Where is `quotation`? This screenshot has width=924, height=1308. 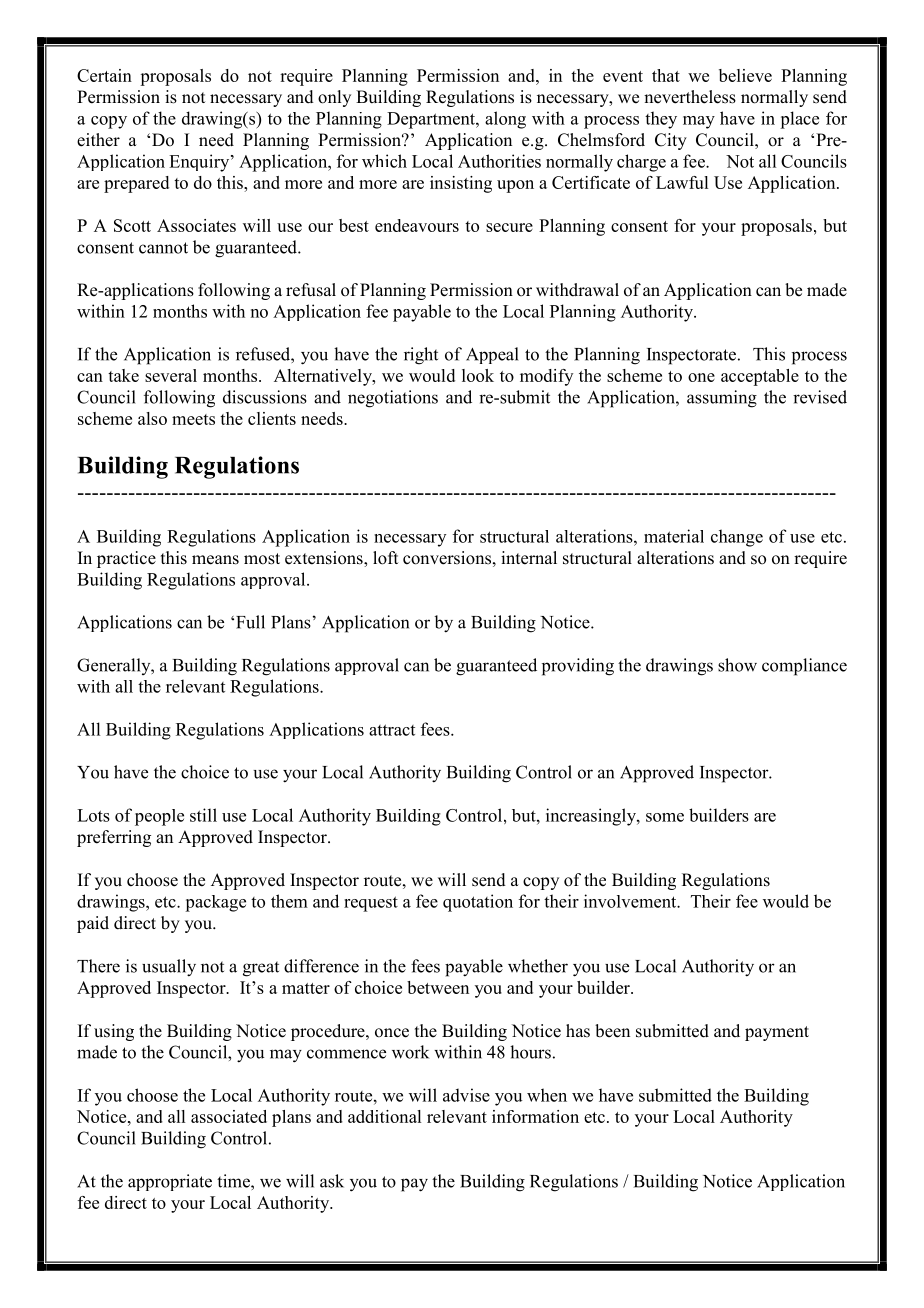
quotation is located at coordinates (478, 903).
